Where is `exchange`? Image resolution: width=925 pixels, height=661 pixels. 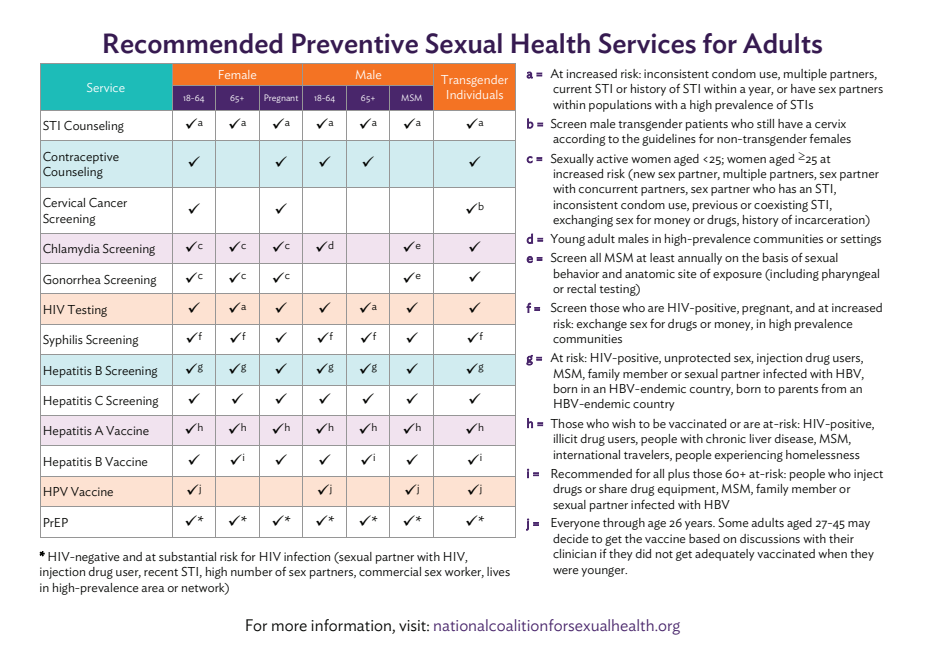
exchange is located at coordinates (602, 325).
